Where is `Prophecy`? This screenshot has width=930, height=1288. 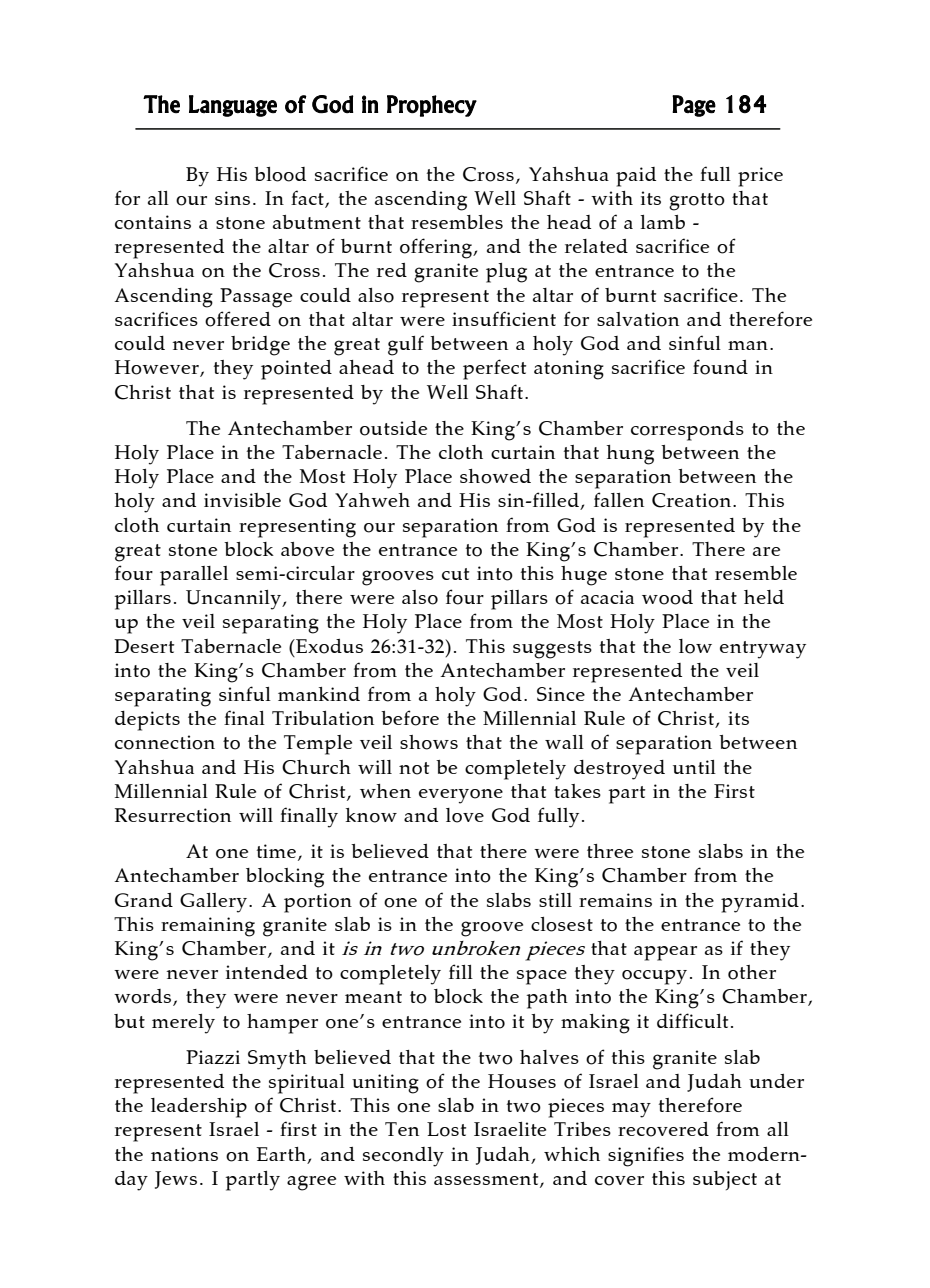 Prophecy is located at coordinates (432, 106).
